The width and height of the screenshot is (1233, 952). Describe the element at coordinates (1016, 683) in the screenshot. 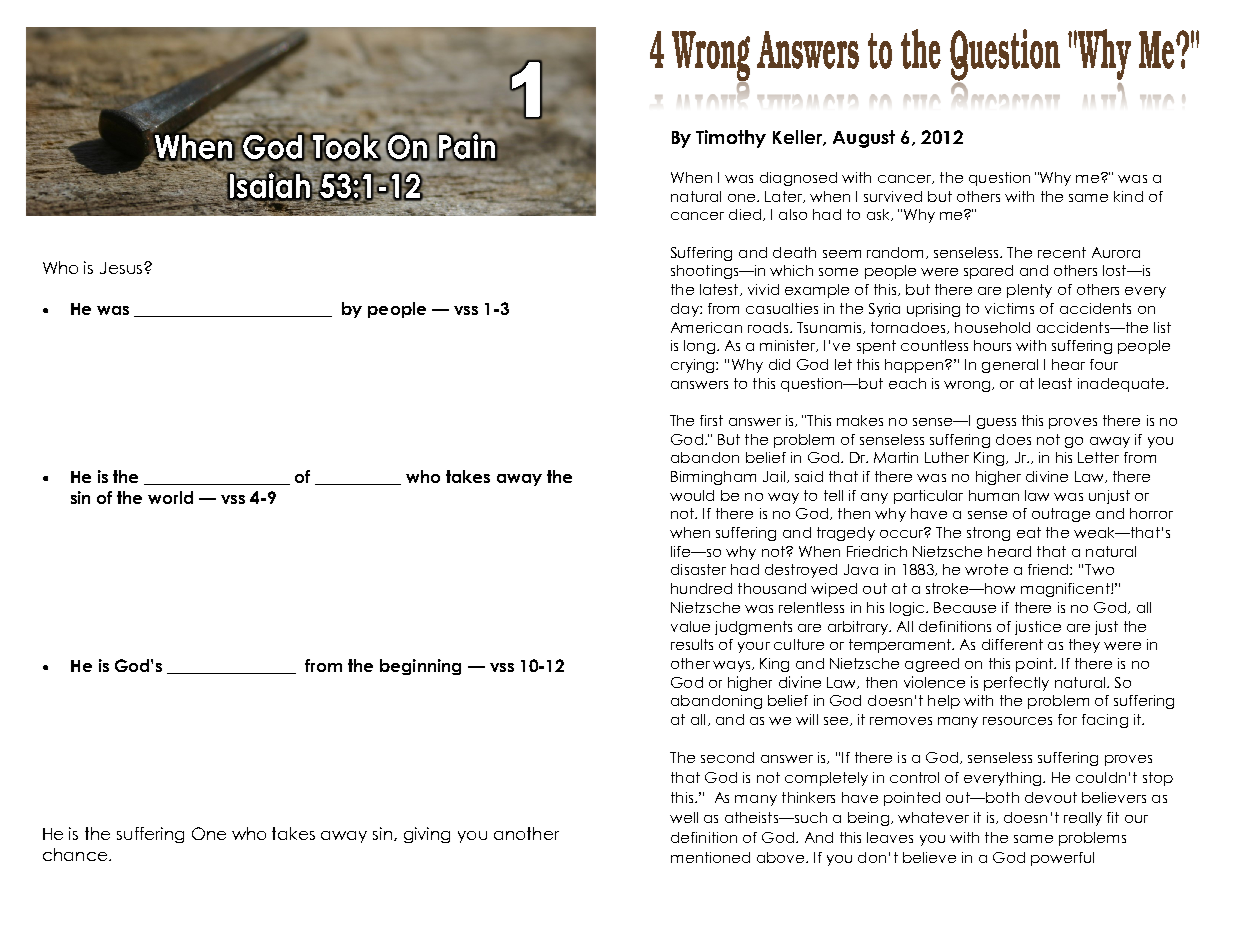

I see `perfectly` at that location.
